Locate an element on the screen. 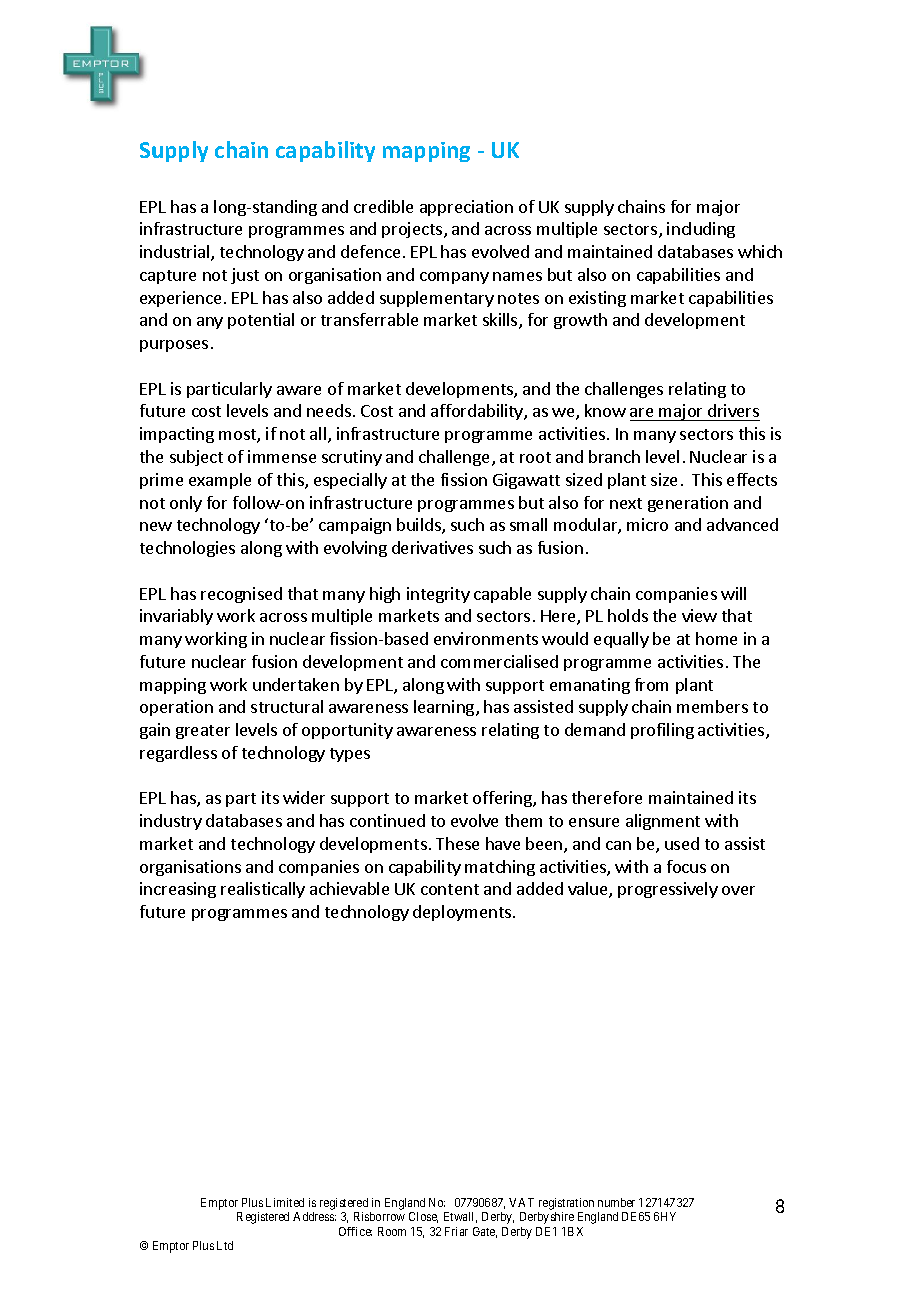  greater is located at coordinates (203, 732).
